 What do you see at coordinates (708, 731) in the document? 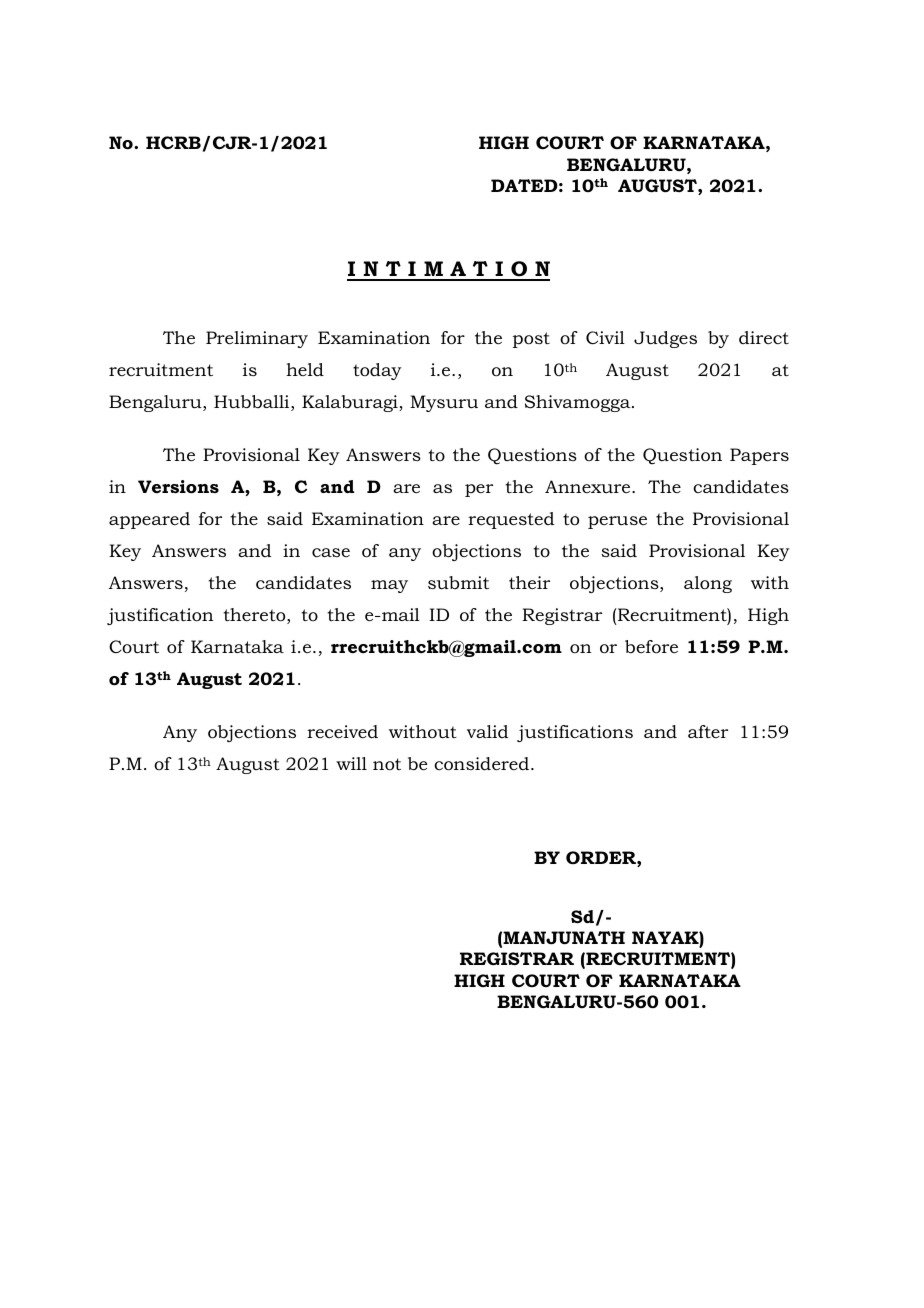
I see `after` at bounding box center [708, 731].
